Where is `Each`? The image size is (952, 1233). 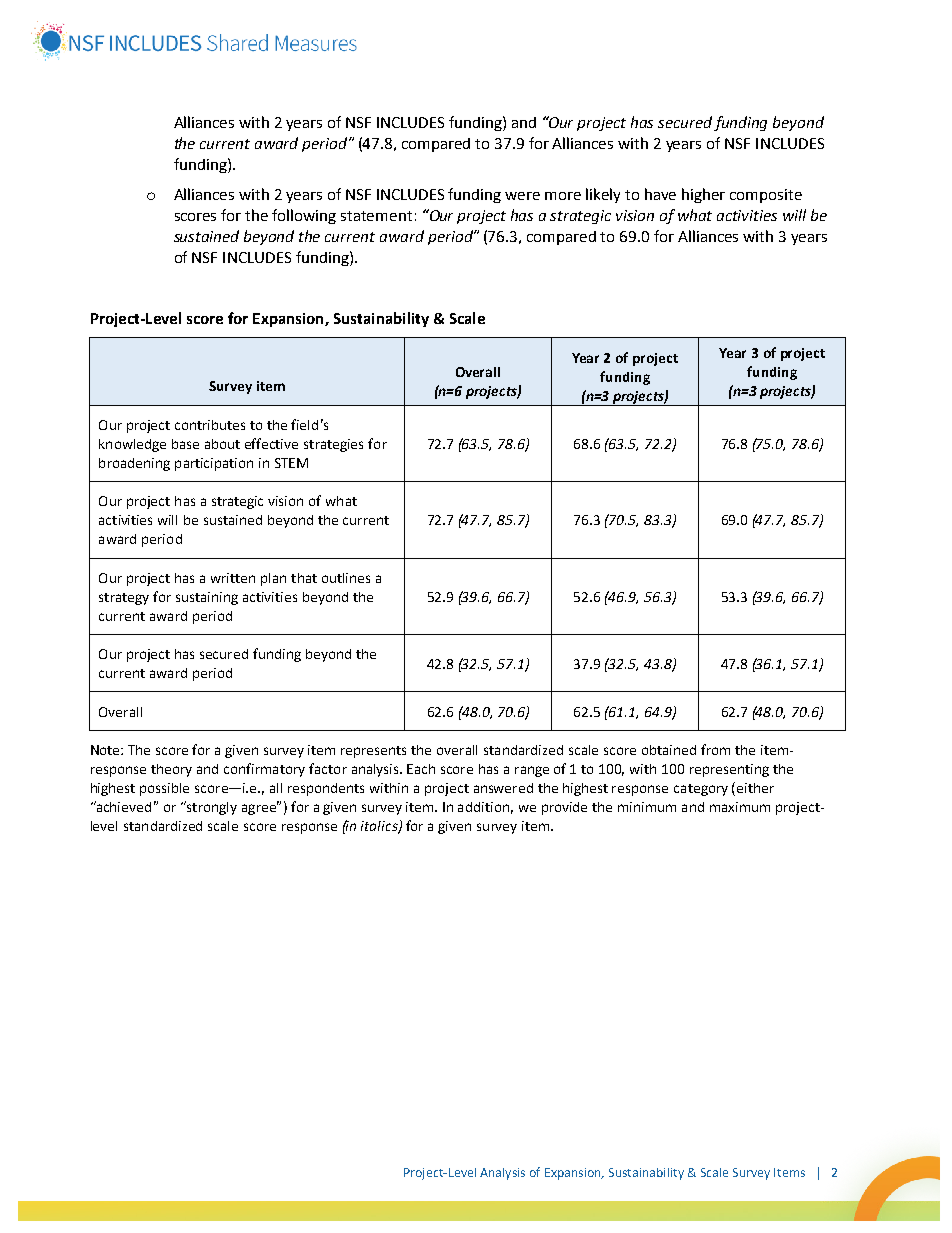 Each is located at coordinates (421, 769).
